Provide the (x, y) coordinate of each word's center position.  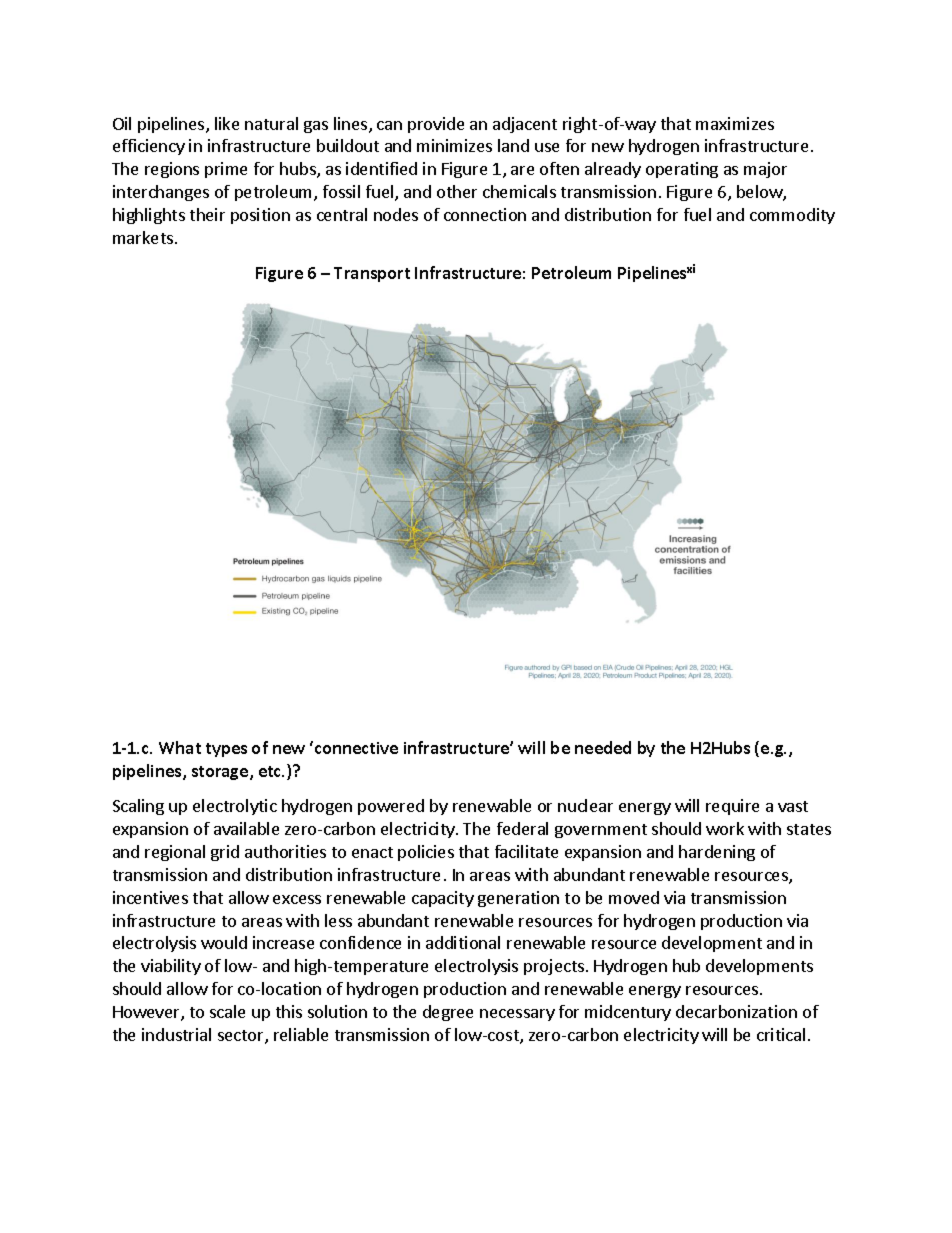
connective (356, 748)
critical (781, 1034)
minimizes (454, 145)
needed (603, 747)
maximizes (735, 123)
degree (448, 1013)
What (180, 747)
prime (226, 170)
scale (227, 1011)
